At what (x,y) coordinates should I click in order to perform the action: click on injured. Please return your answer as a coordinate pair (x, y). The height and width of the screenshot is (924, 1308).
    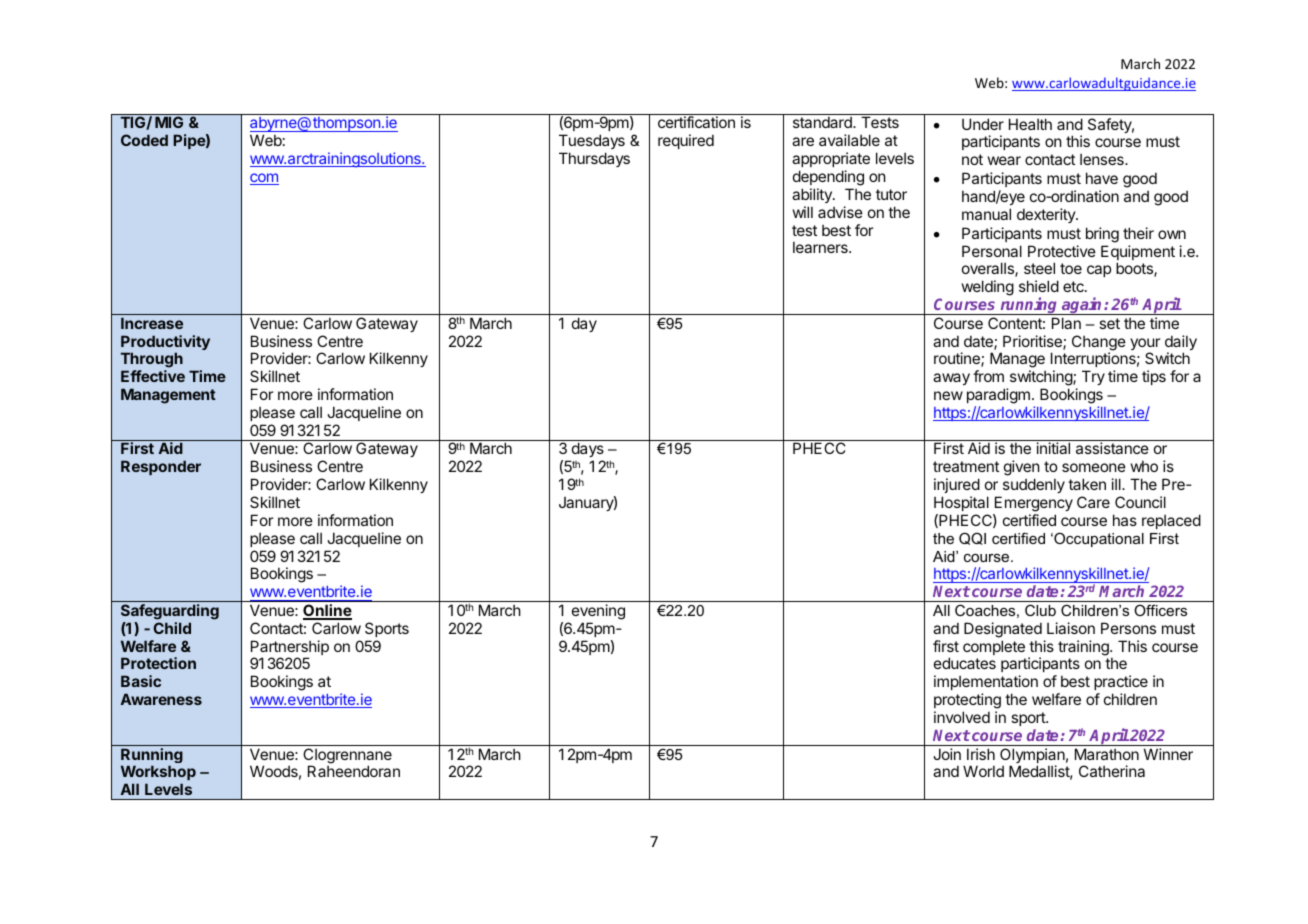
    Looking at the image, I should click on (957, 485).
